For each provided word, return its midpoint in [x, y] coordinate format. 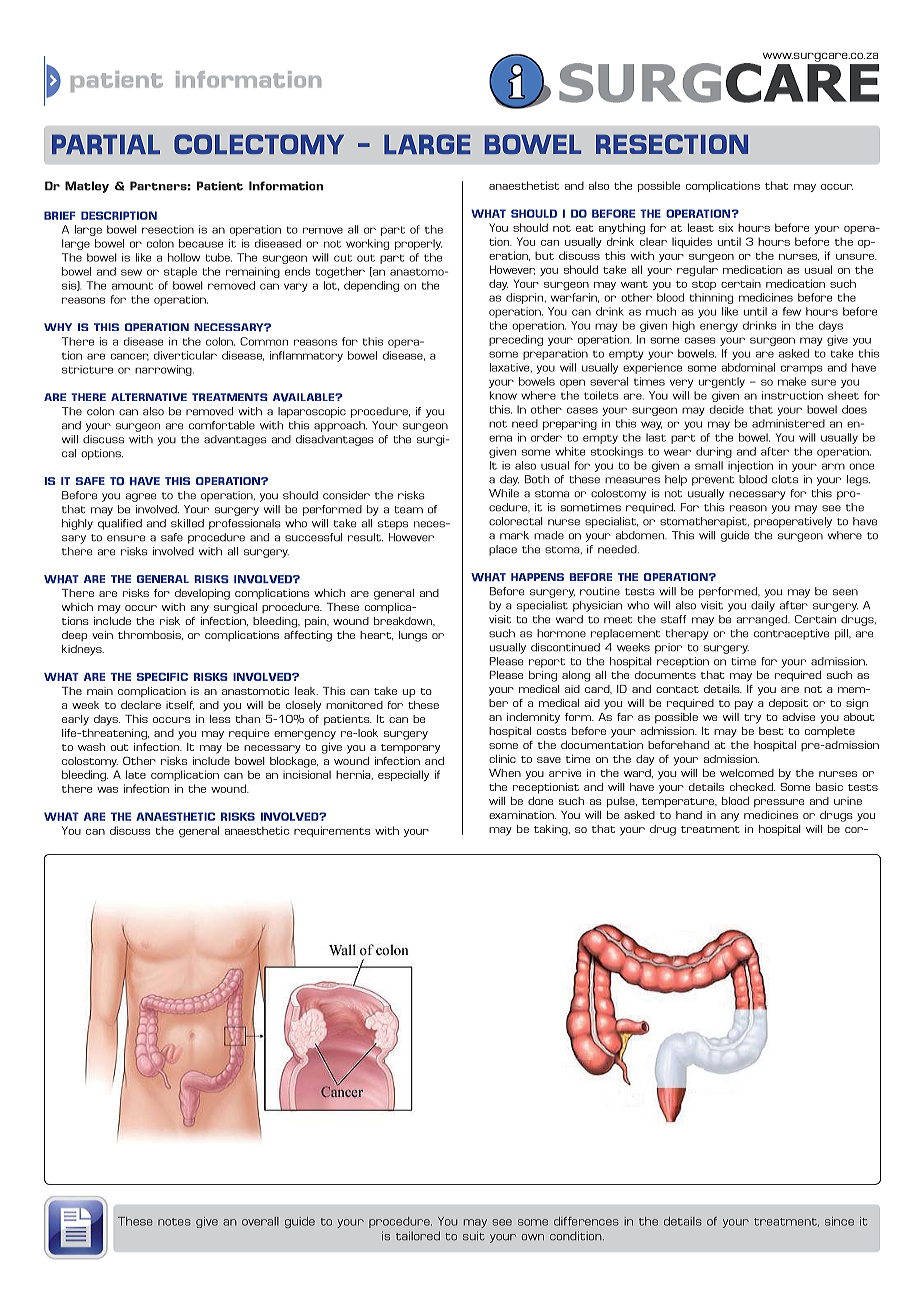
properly [418, 244]
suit [473, 1235]
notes [174, 1222]
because [201, 243]
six [726, 229]
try [752, 719]
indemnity [533, 718]
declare [141, 705]
